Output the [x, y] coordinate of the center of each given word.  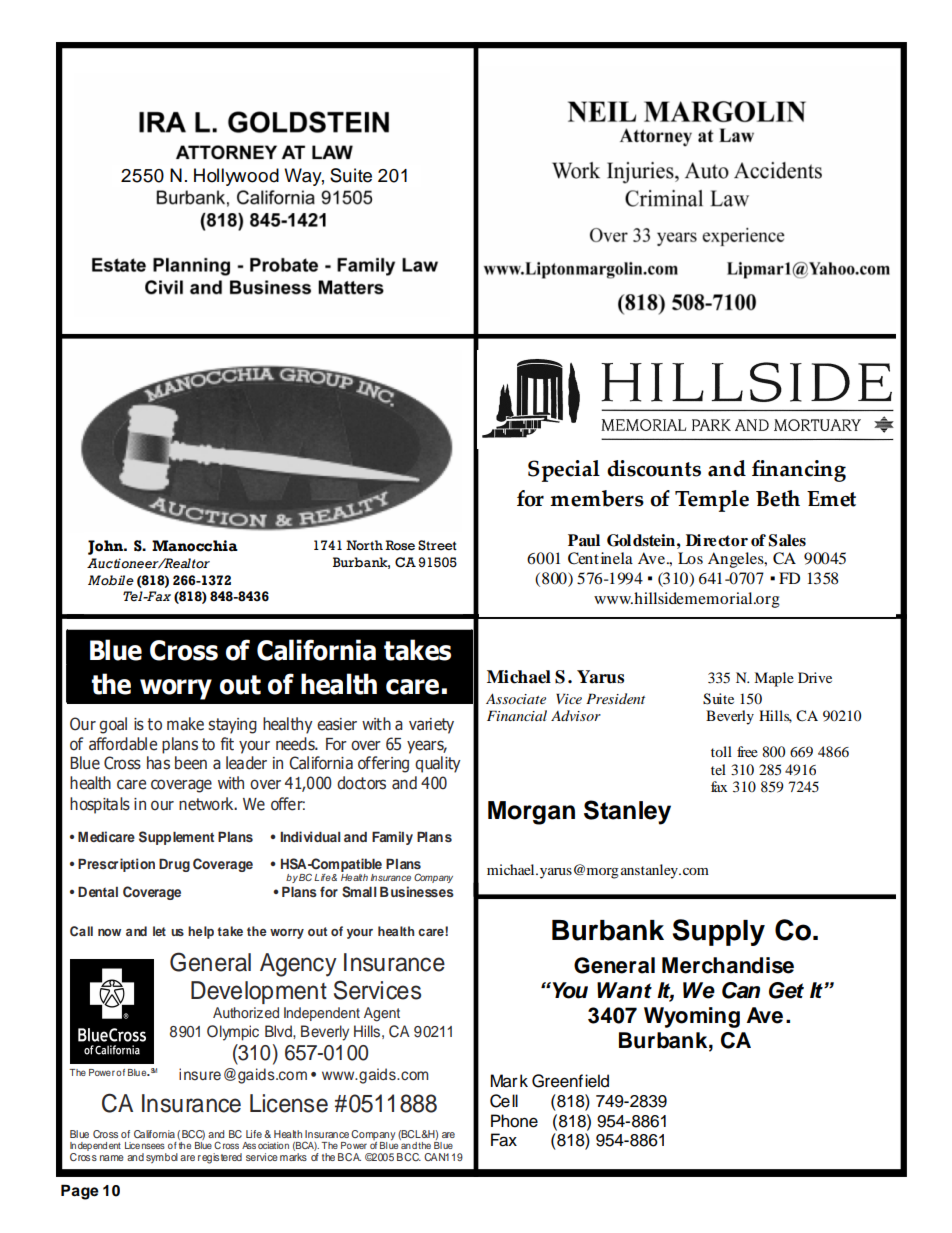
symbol [162, 1158]
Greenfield [570, 1081]
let [159, 931]
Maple [774, 679]
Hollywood [236, 177]
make [185, 724]
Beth [778, 498]
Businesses [417, 891]
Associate [516, 698]
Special [564, 471]
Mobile [111, 580]
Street [437, 545]
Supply [718, 932]
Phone [514, 1121]
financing [799, 471]
